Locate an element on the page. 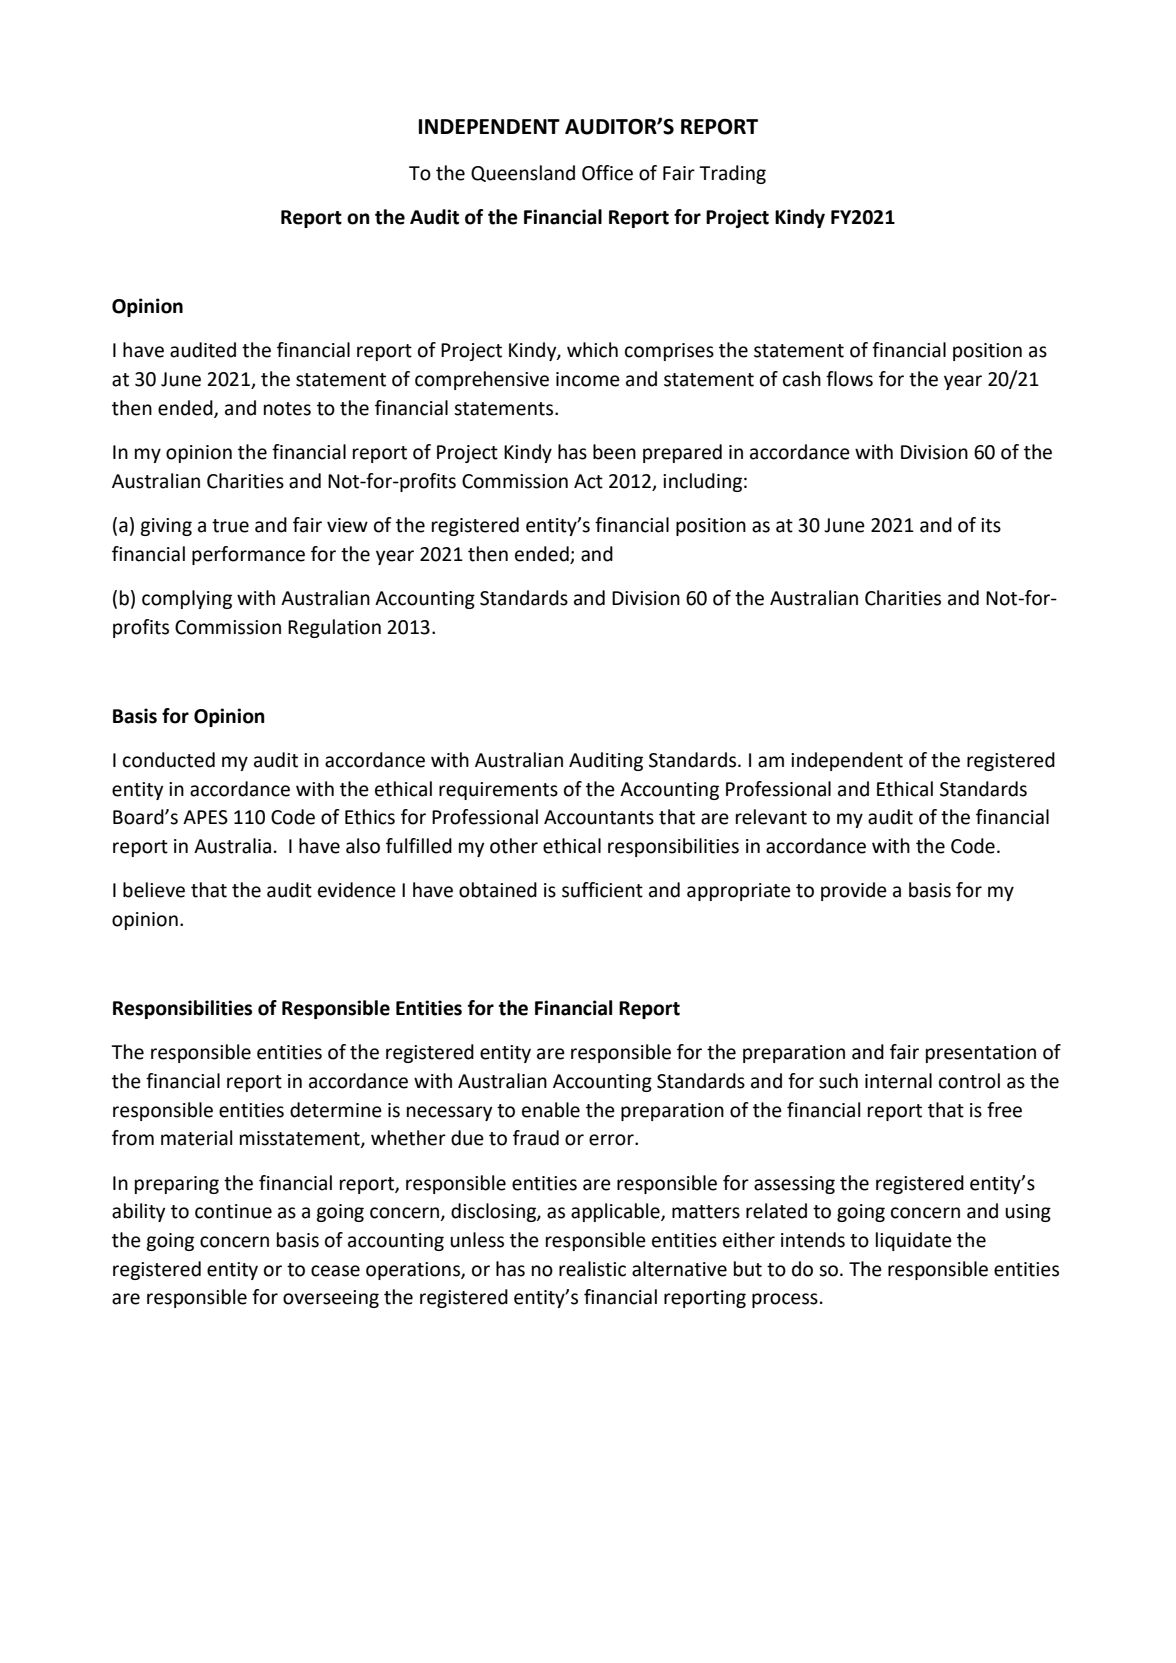 The image size is (1176, 1663). sufficient is located at coordinates (602, 890).
